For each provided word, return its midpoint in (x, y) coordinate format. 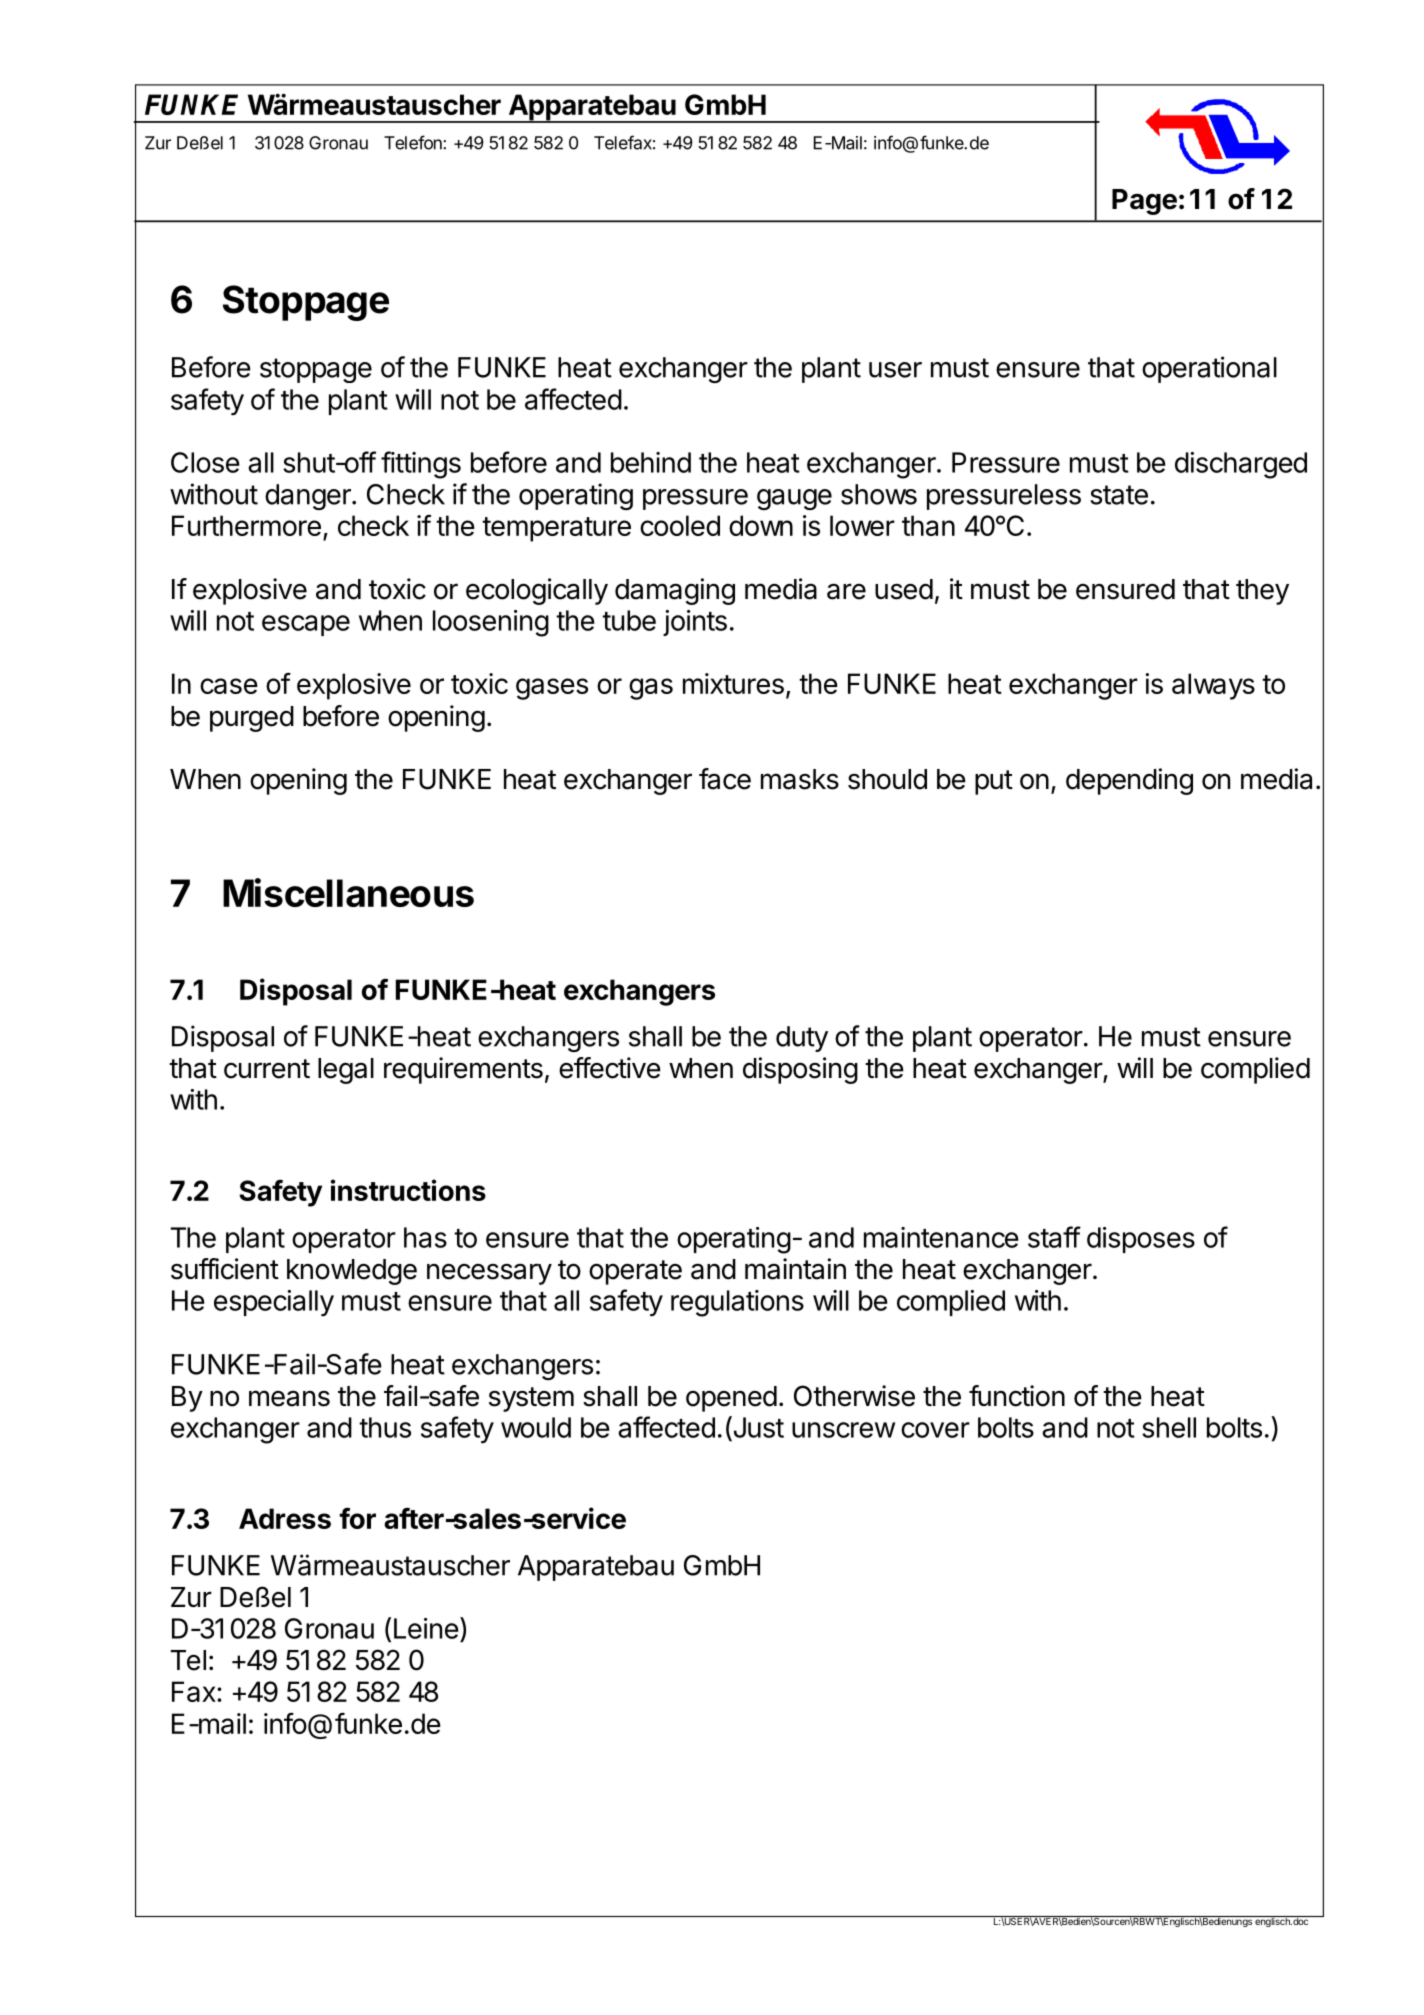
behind (651, 462)
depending (1129, 781)
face (725, 779)
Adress (285, 1518)
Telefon (414, 142)
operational (1209, 369)
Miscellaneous (348, 892)
